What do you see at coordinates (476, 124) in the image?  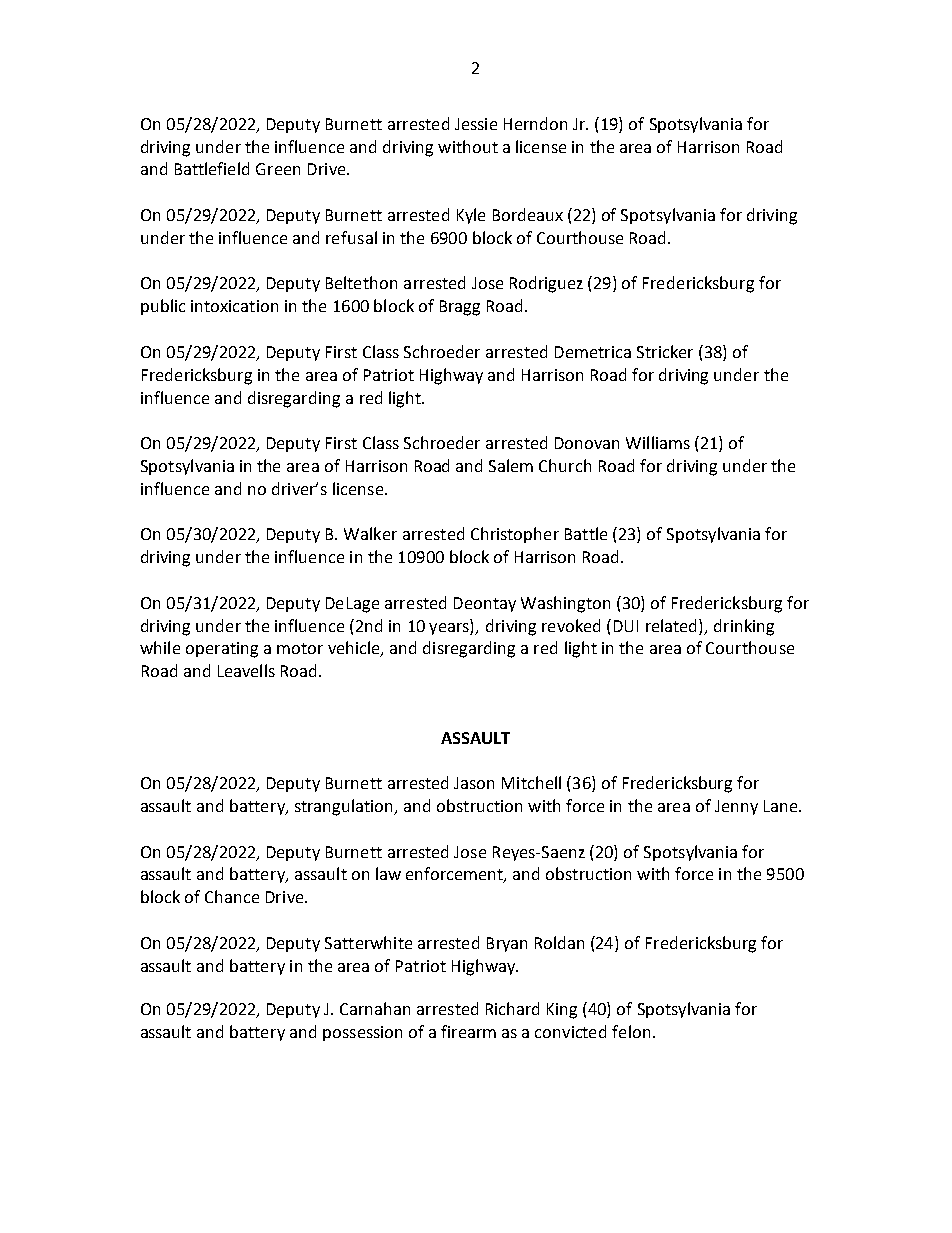 I see `Jessie` at bounding box center [476, 124].
